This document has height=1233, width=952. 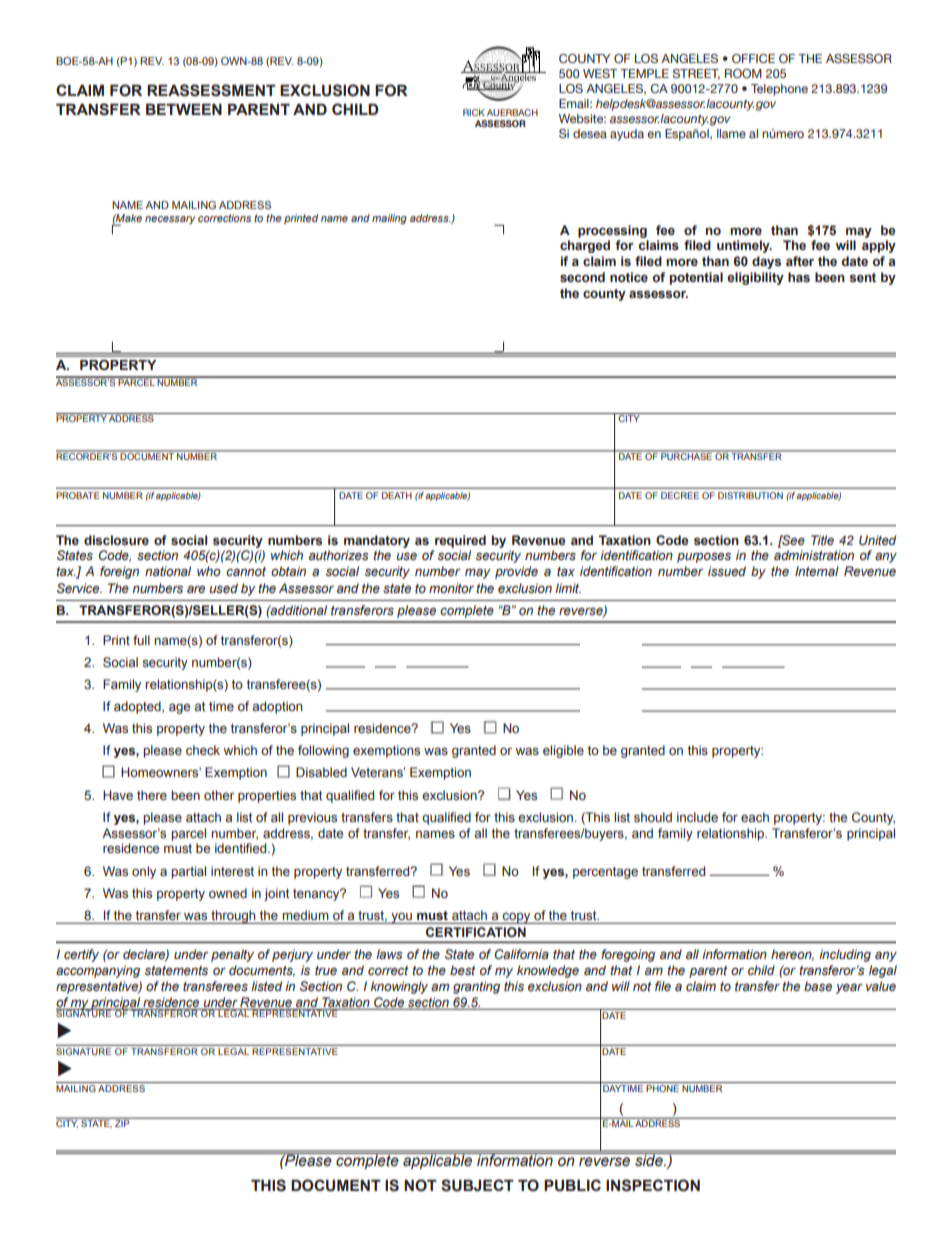 I want to click on DISTRIBUTION, so click(x=750, y=495).
